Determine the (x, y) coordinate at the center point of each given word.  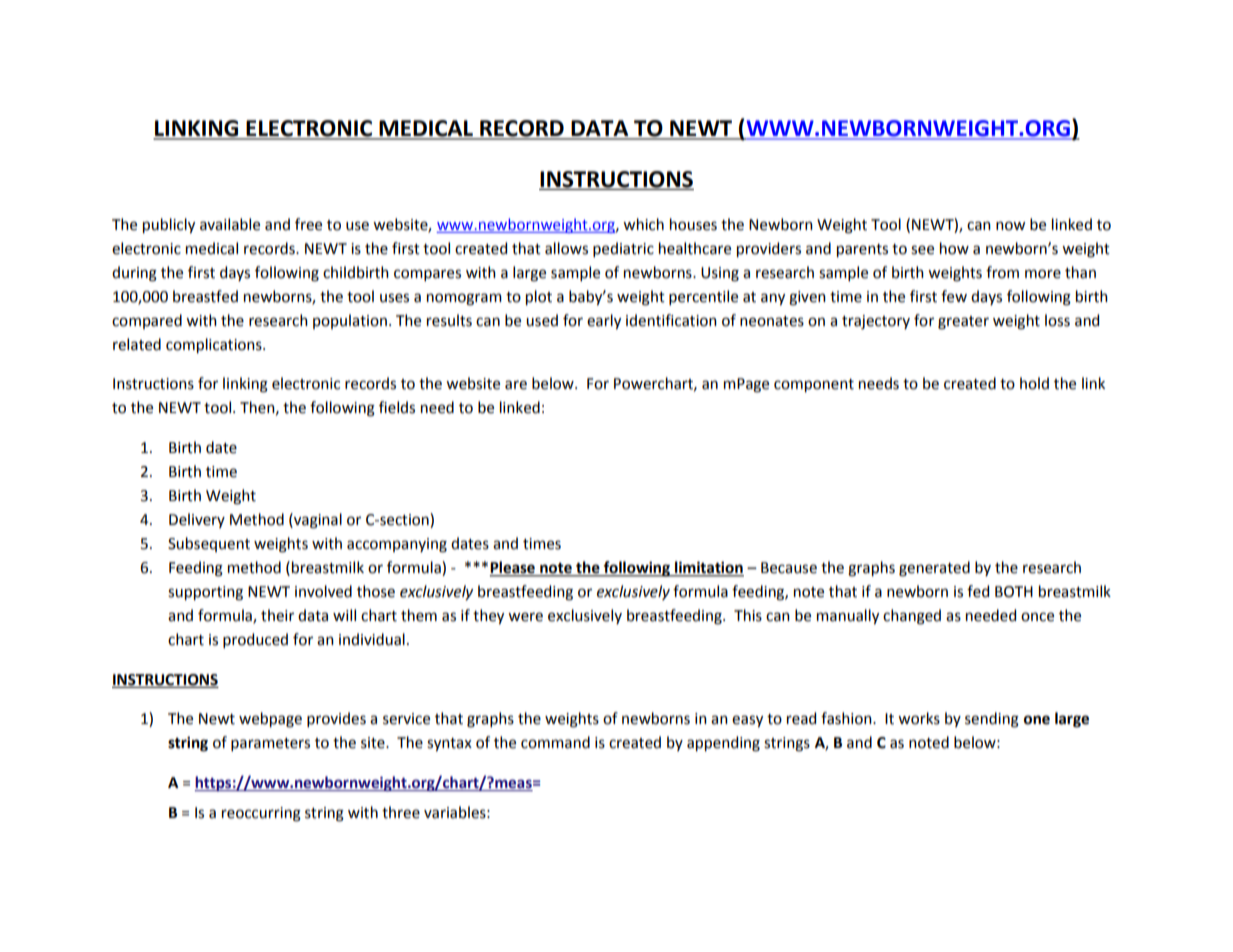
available (230, 224)
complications (215, 345)
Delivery (197, 520)
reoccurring (261, 814)
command (555, 742)
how (954, 248)
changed (912, 617)
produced (255, 640)
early (604, 321)
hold (1034, 383)
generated (934, 569)
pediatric (623, 249)
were (525, 617)
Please (513, 568)
